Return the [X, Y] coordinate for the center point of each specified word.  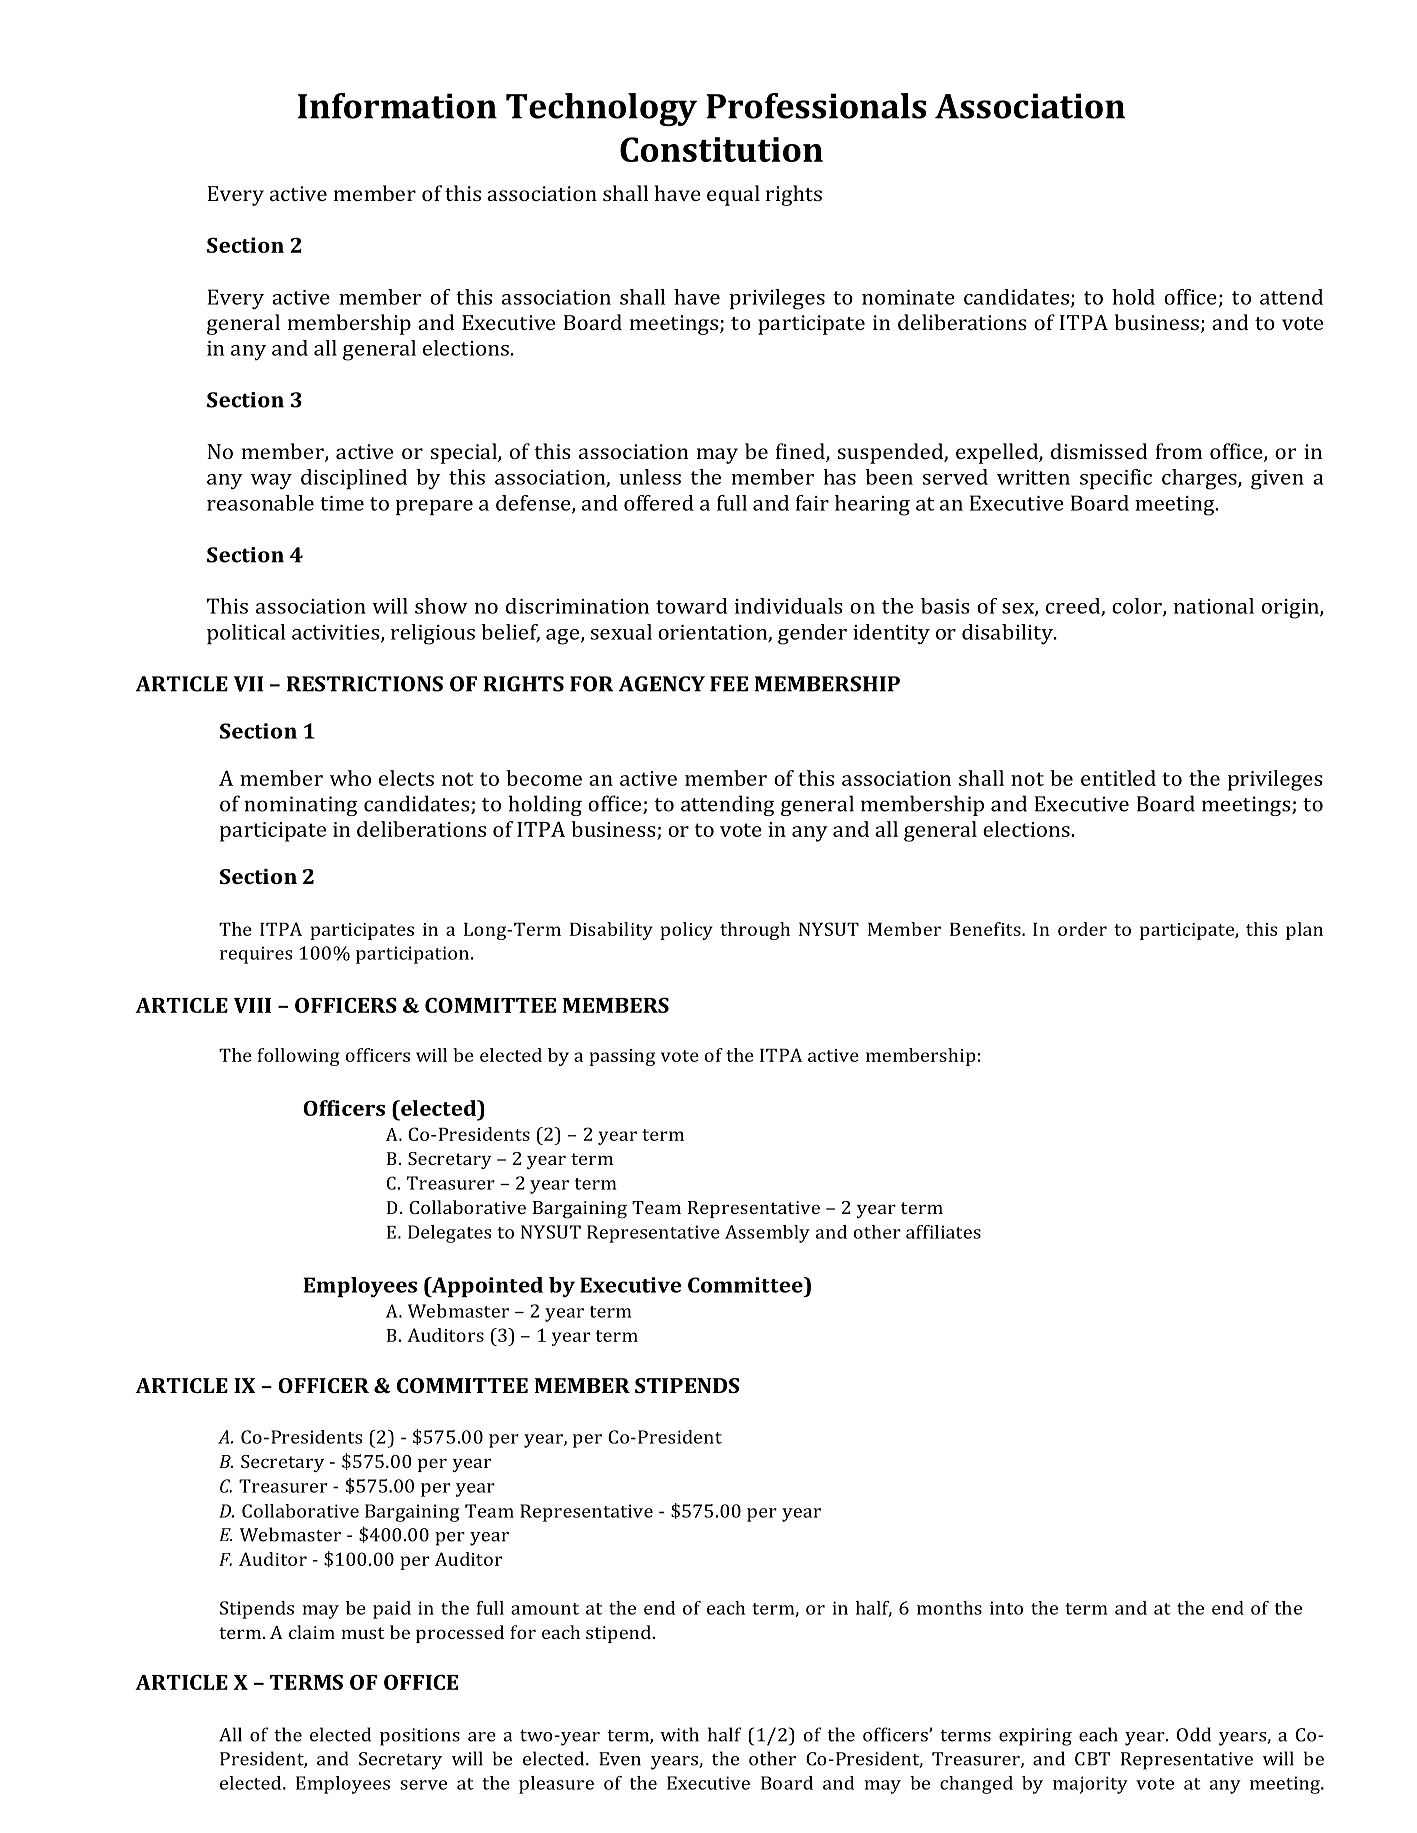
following [298, 1057]
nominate [908, 297]
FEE [729, 684]
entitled [1118, 778]
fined [801, 452]
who [350, 778]
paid [392, 1610]
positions [420, 1737]
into [1006, 1608]
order [1082, 929]
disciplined [354, 479]
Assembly [767, 1234]
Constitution [721, 149]
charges [1200, 479]
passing [622, 1057]
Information [397, 106]
